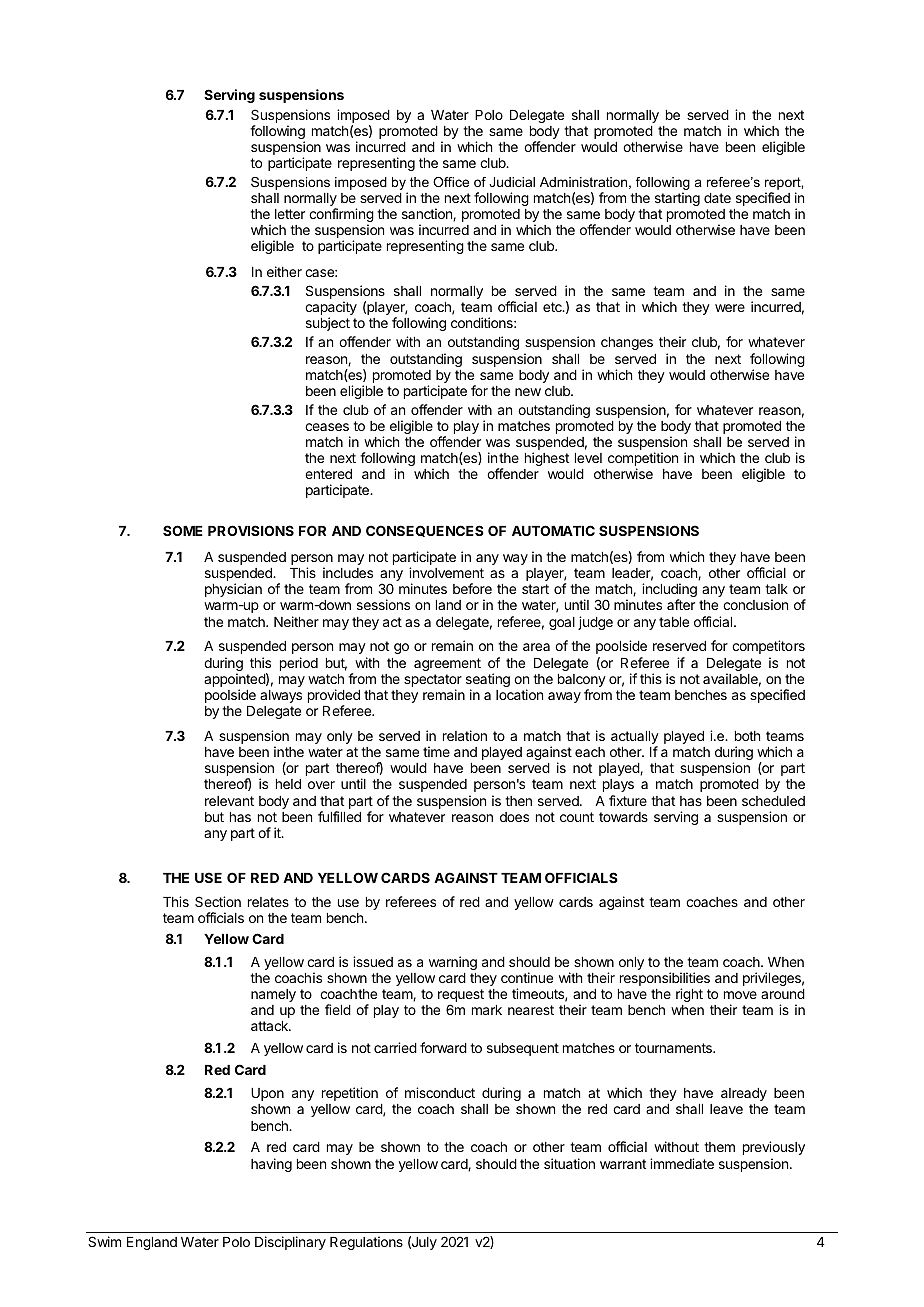 Image resolution: width=924 pixels, height=1307 pixels. What do you see at coordinates (218, 901) in the document?
I see `Section` at bounding box center [218, 901].
